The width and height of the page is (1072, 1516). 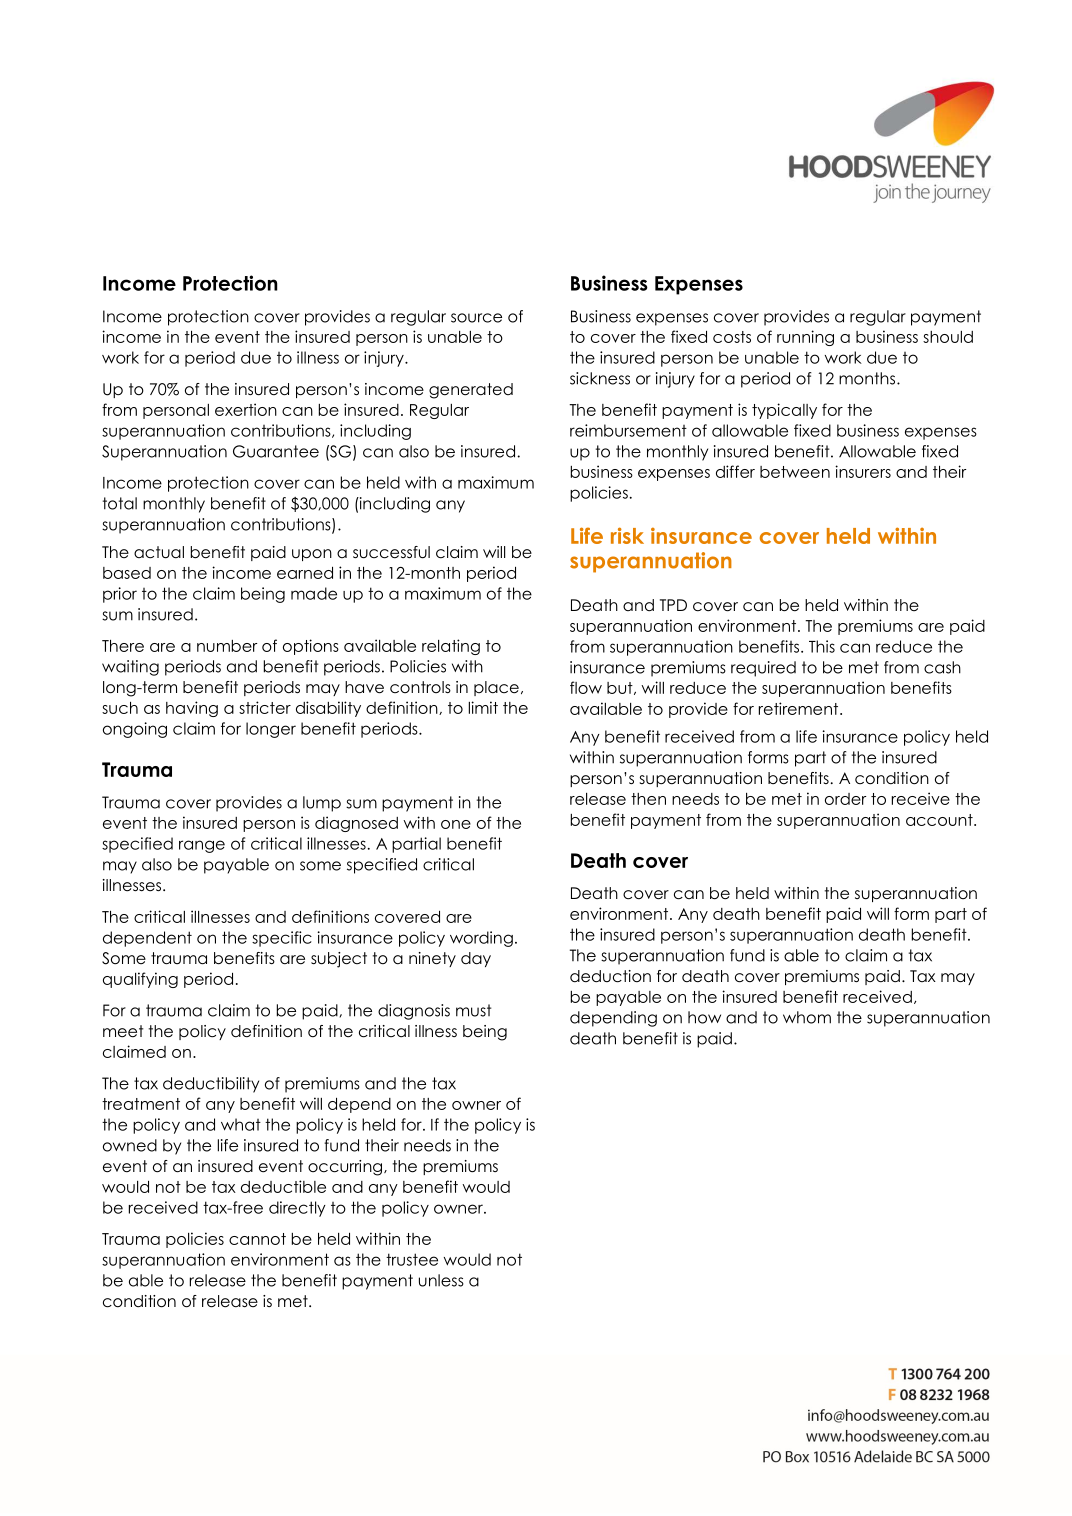 What do you see at coordinates (805, 338) in the page?
I see `running` at bounding box center [805, 338].
